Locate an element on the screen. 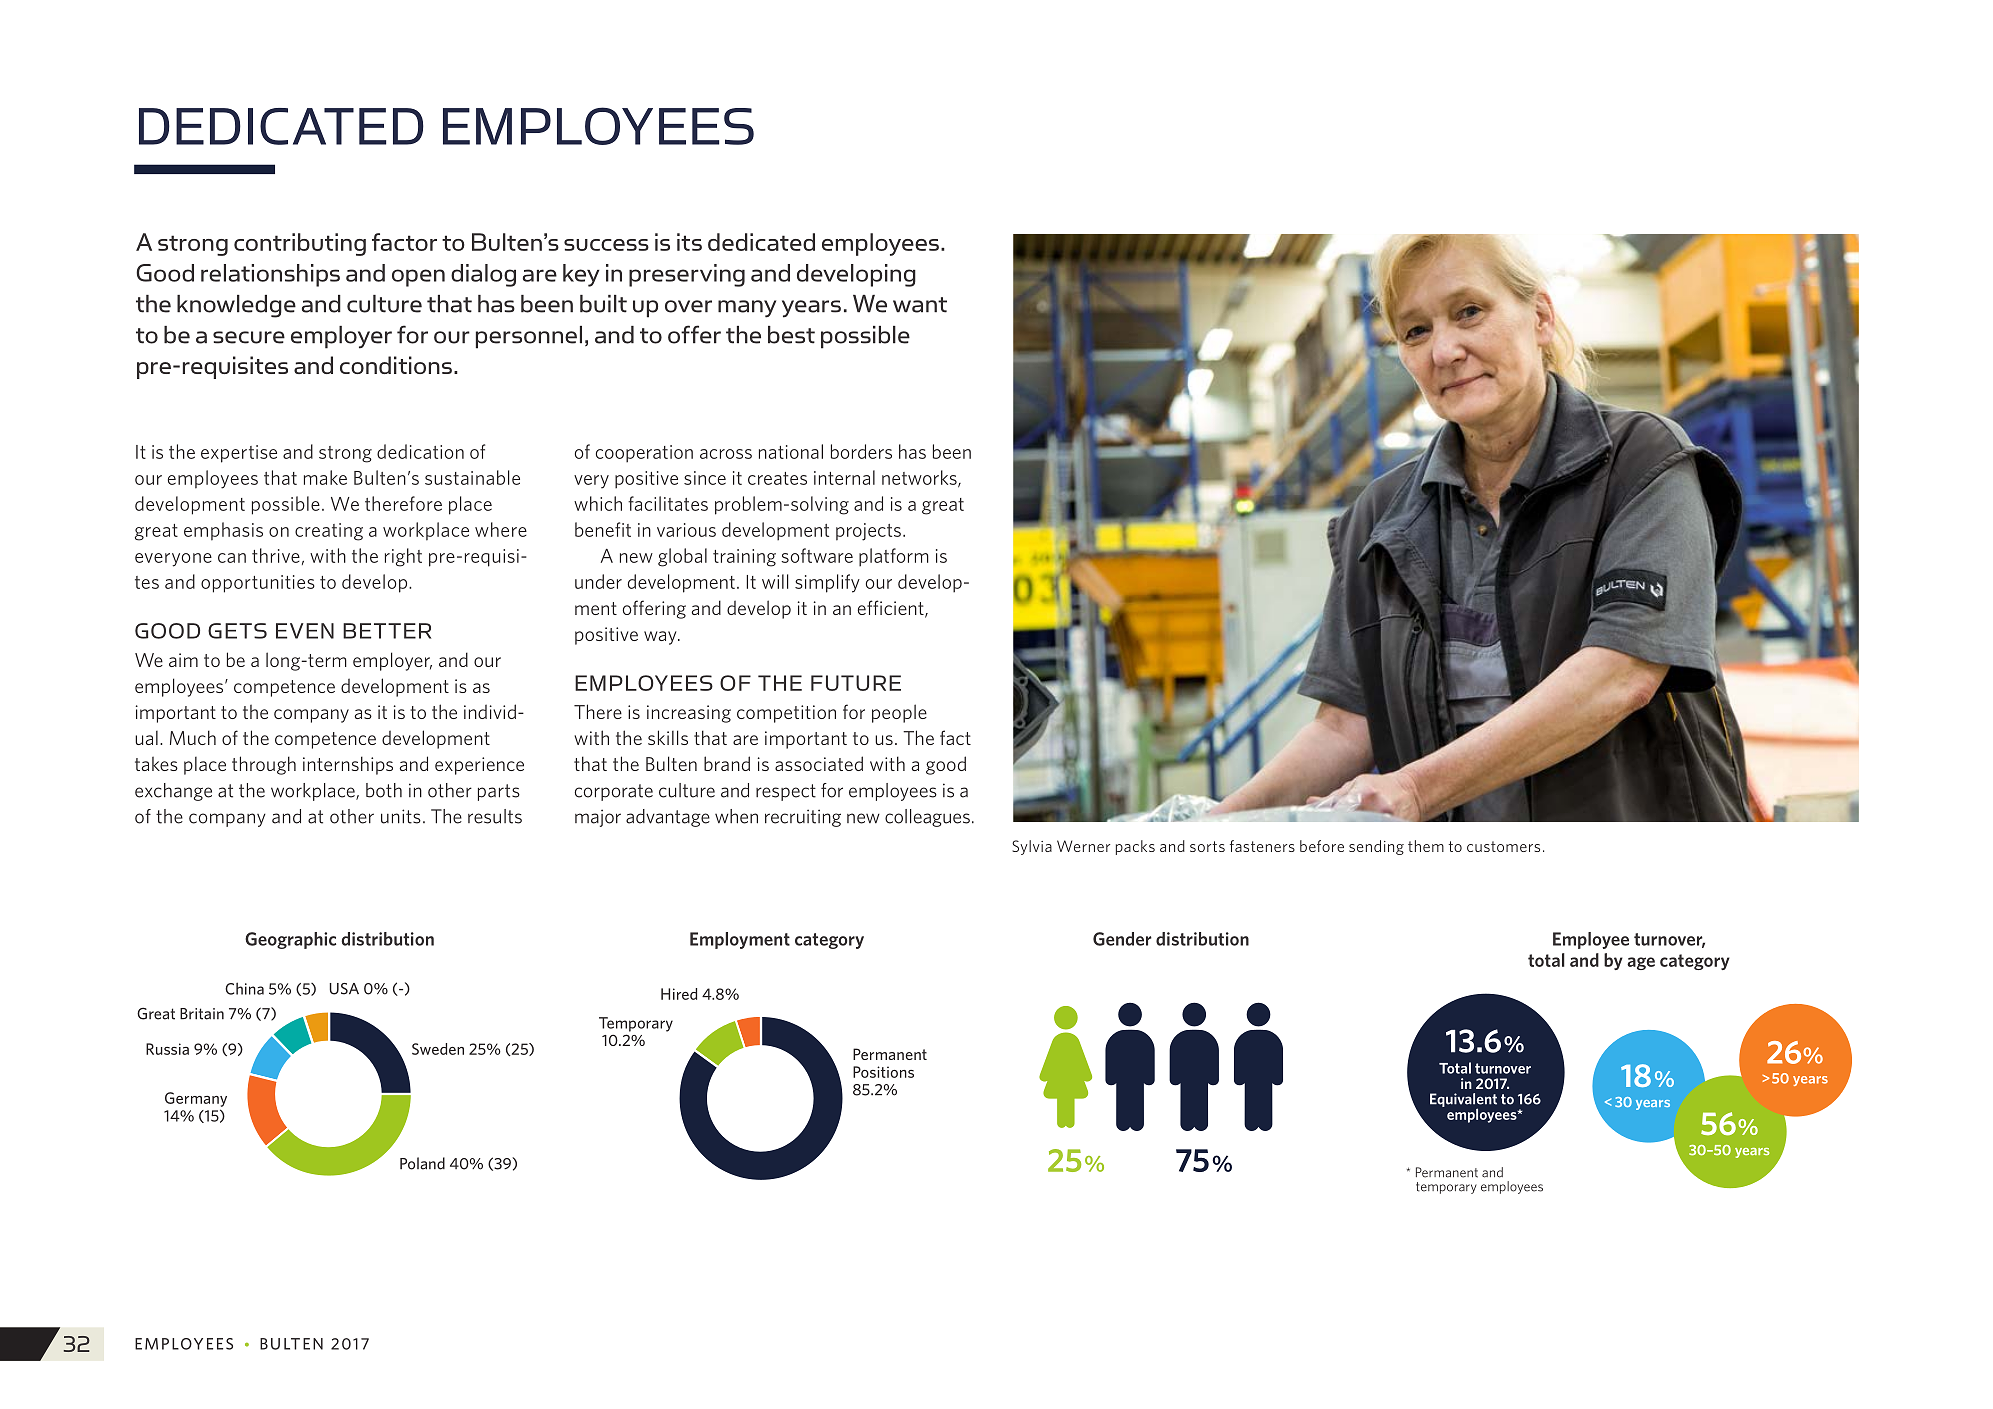 The image size is (1993, 1409). people is located at coordinates (899, 713).
